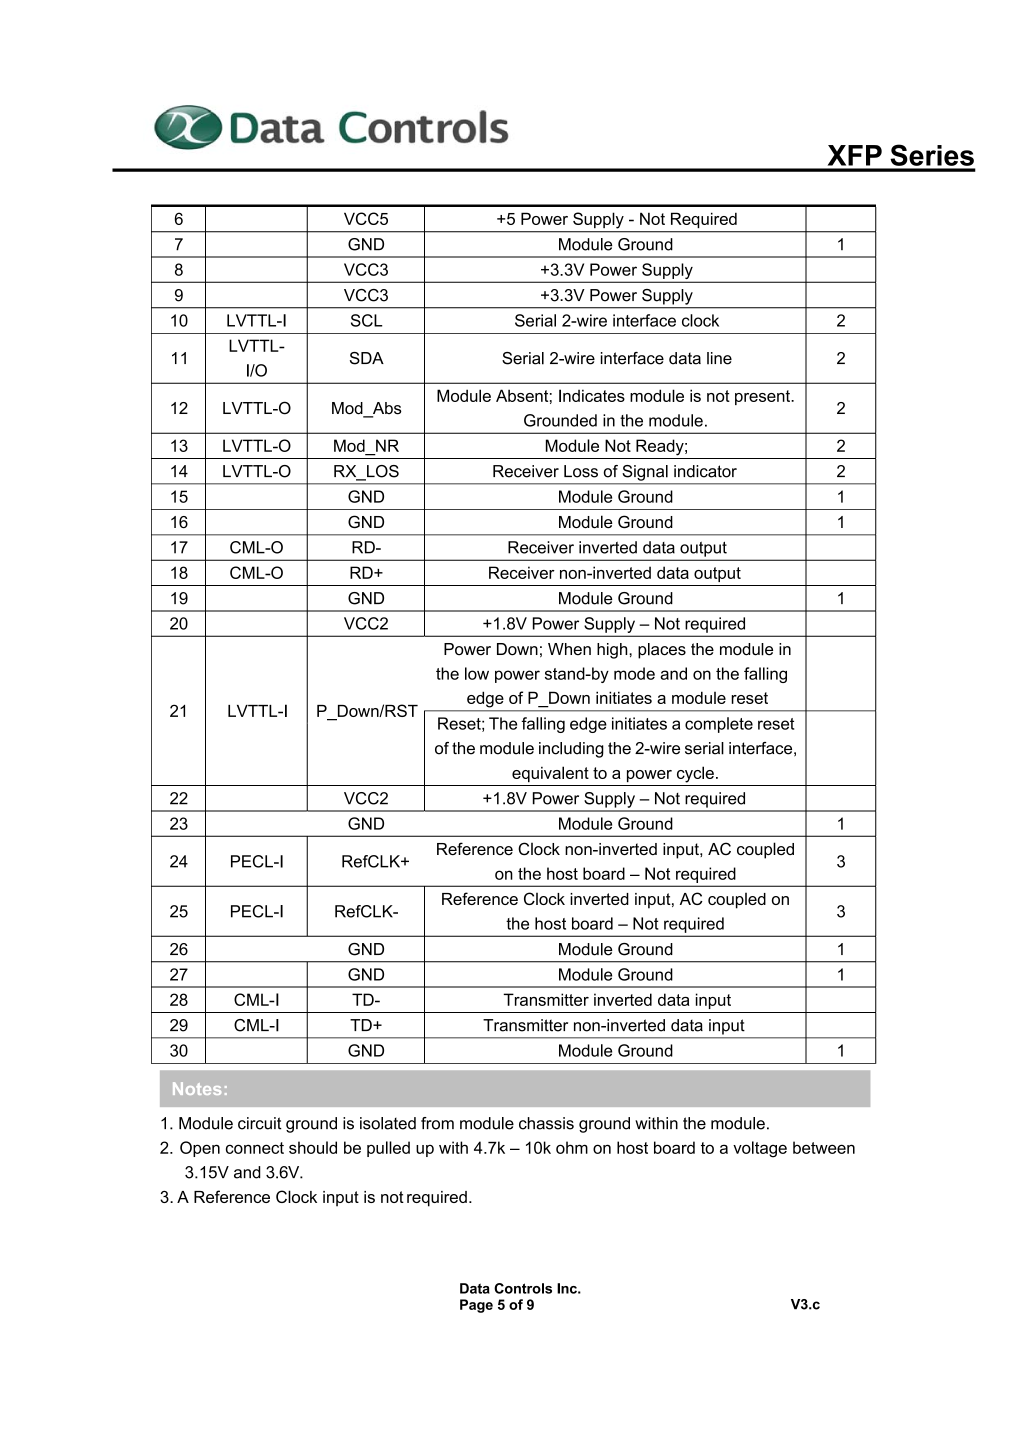  I want to click on connect, so click(255, 1148).
